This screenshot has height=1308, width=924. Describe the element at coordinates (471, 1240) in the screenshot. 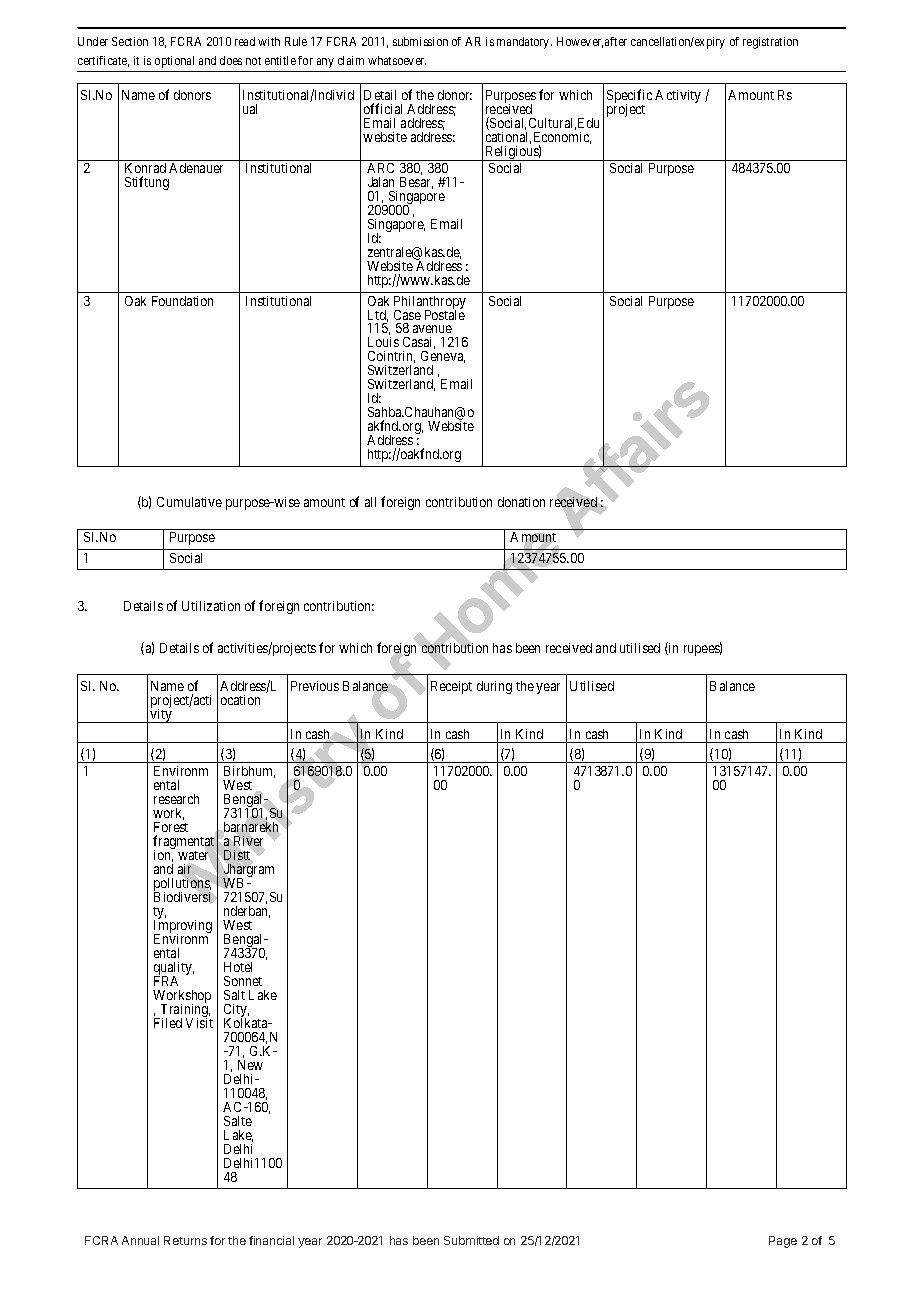

I see `Submitted` at that location.
